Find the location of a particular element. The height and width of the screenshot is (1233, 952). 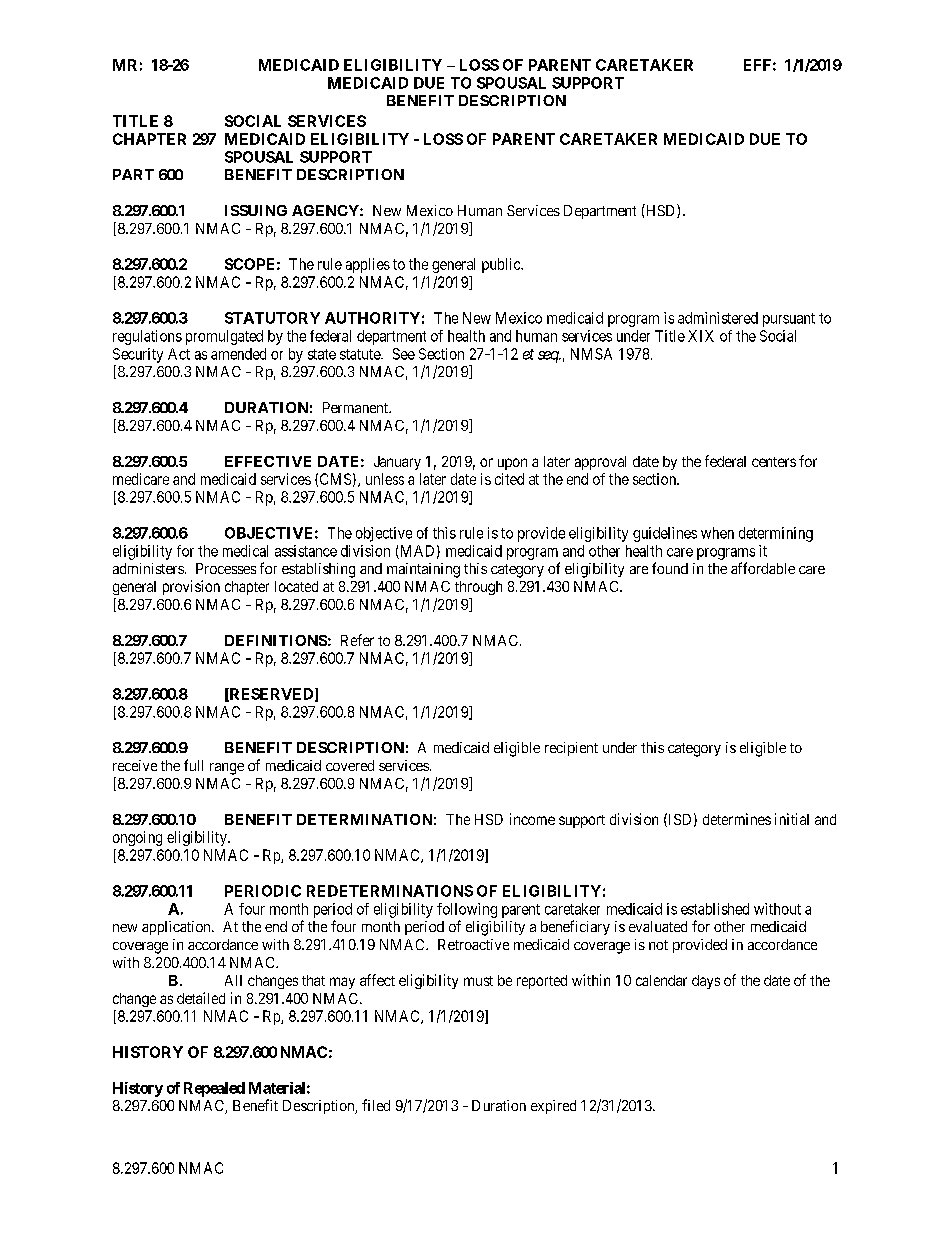

upon is located at coordinates (512, 464).
